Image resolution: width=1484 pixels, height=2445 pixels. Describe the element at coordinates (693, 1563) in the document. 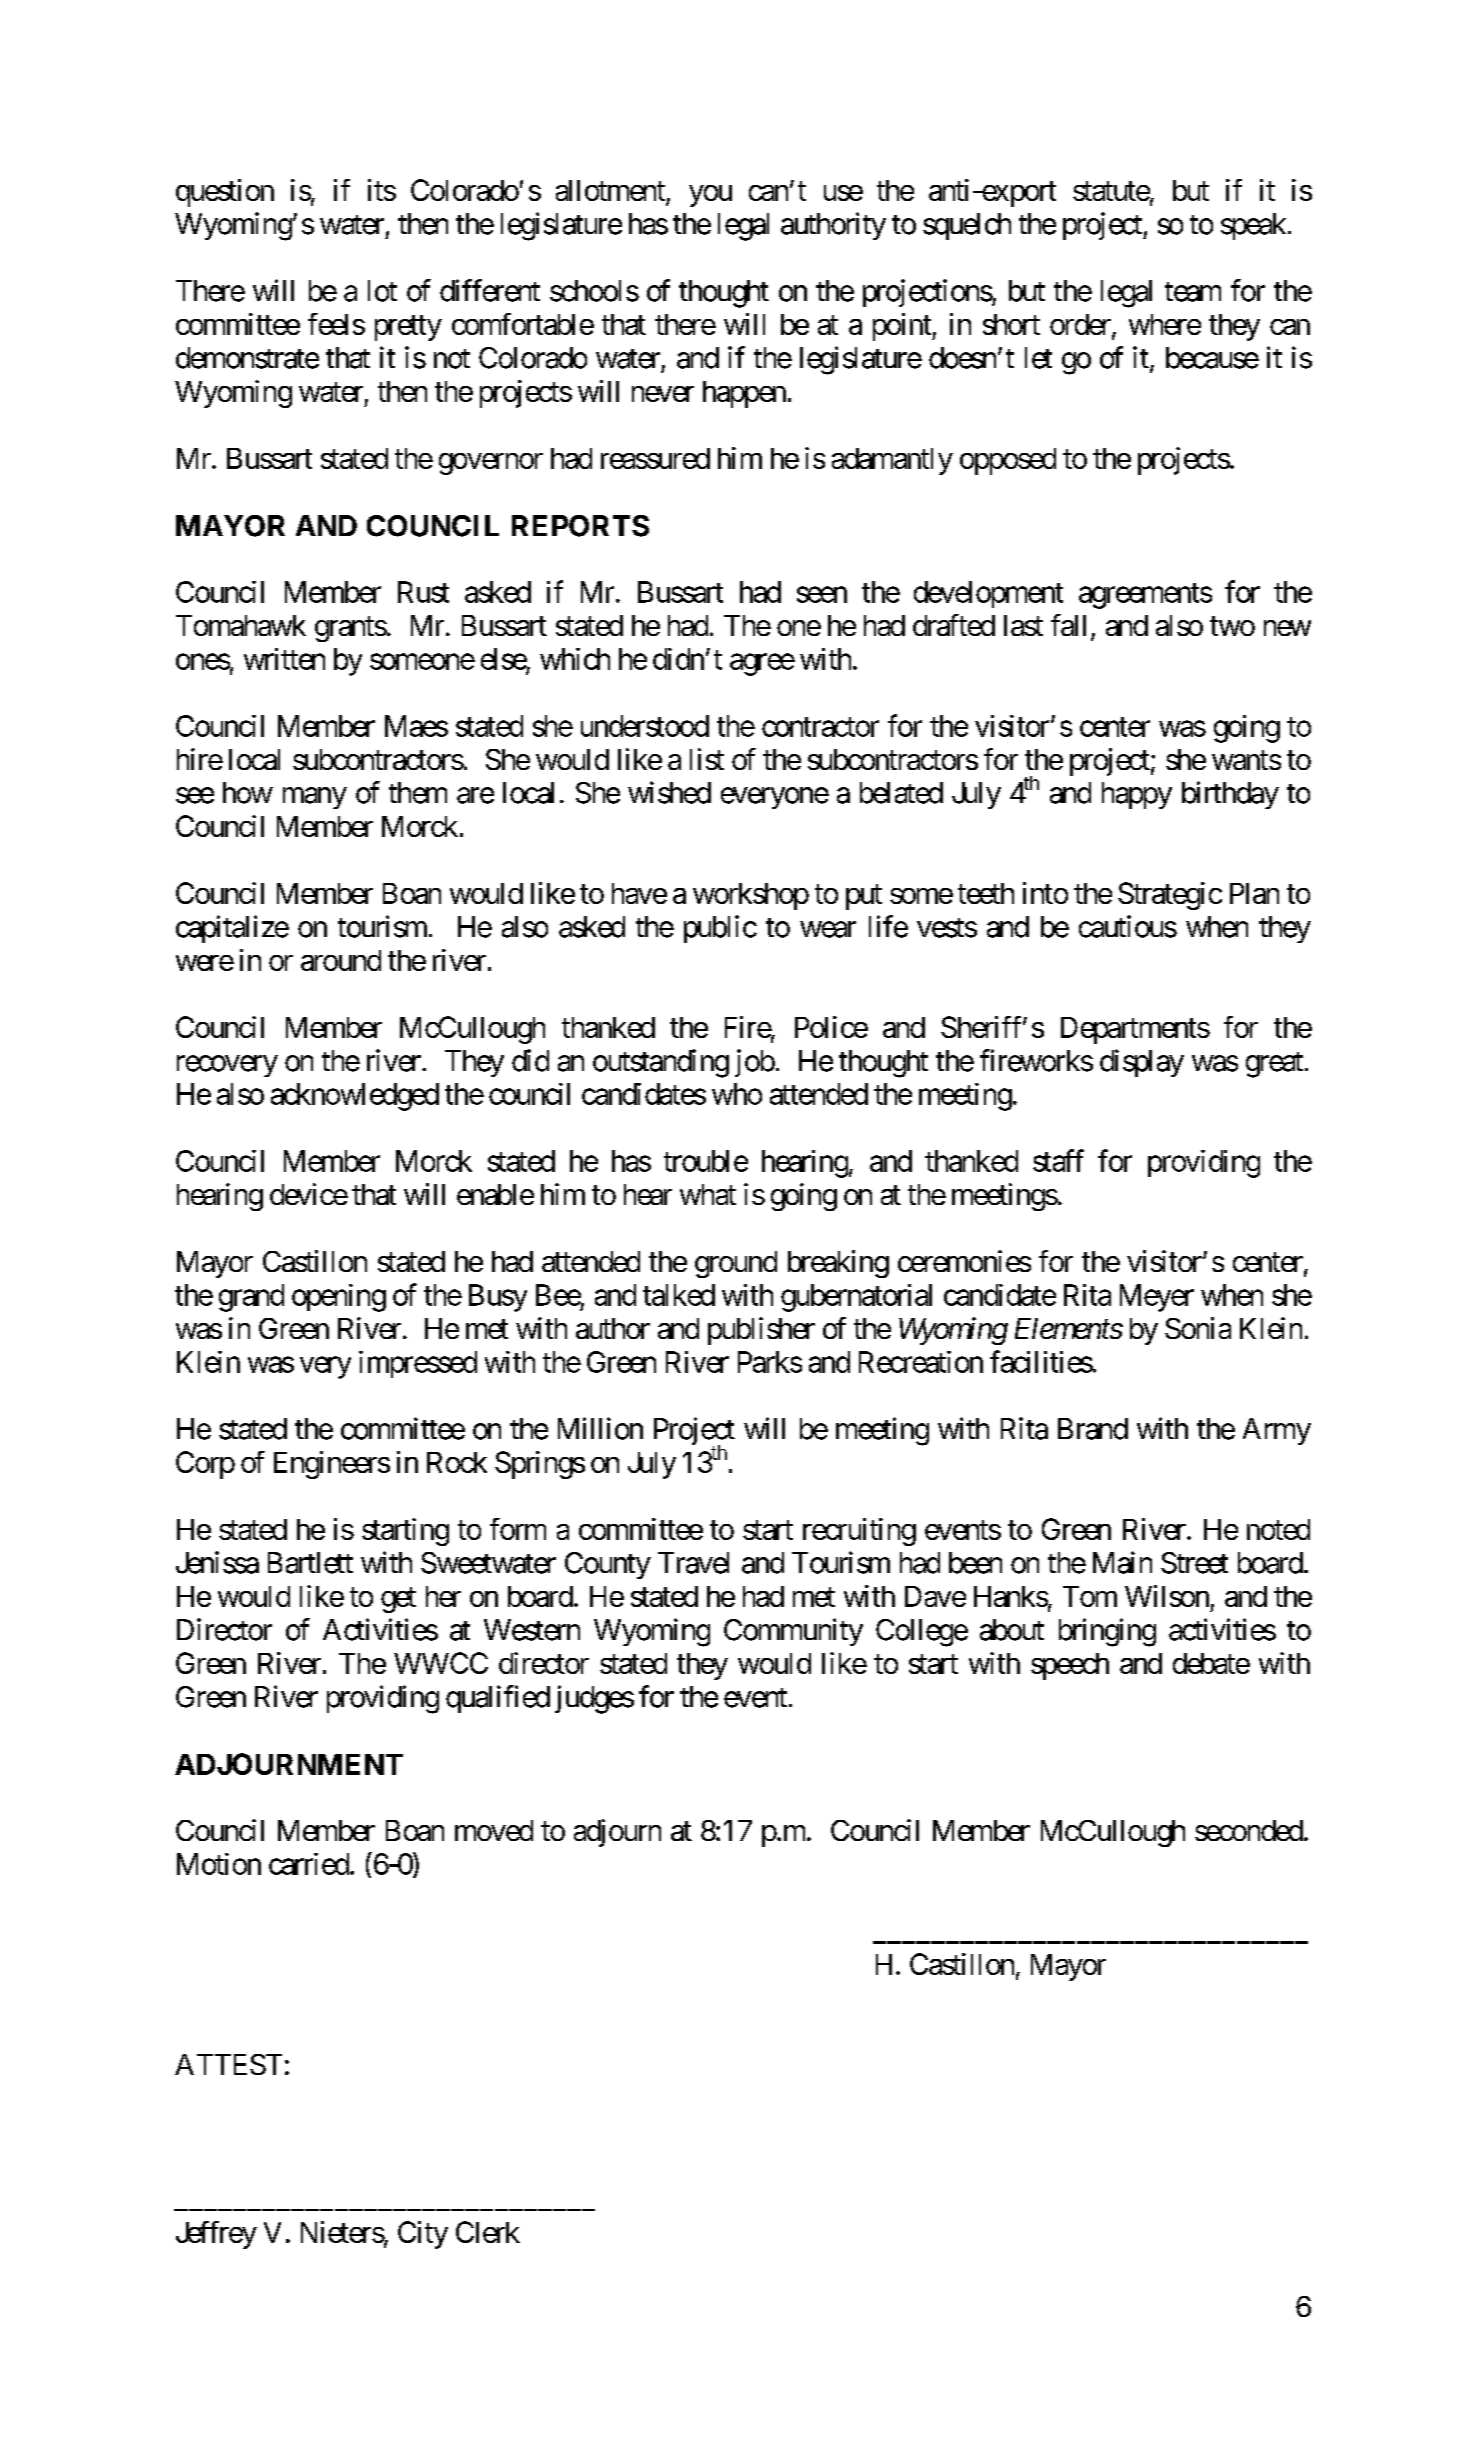

I see `Travel` at that location.
